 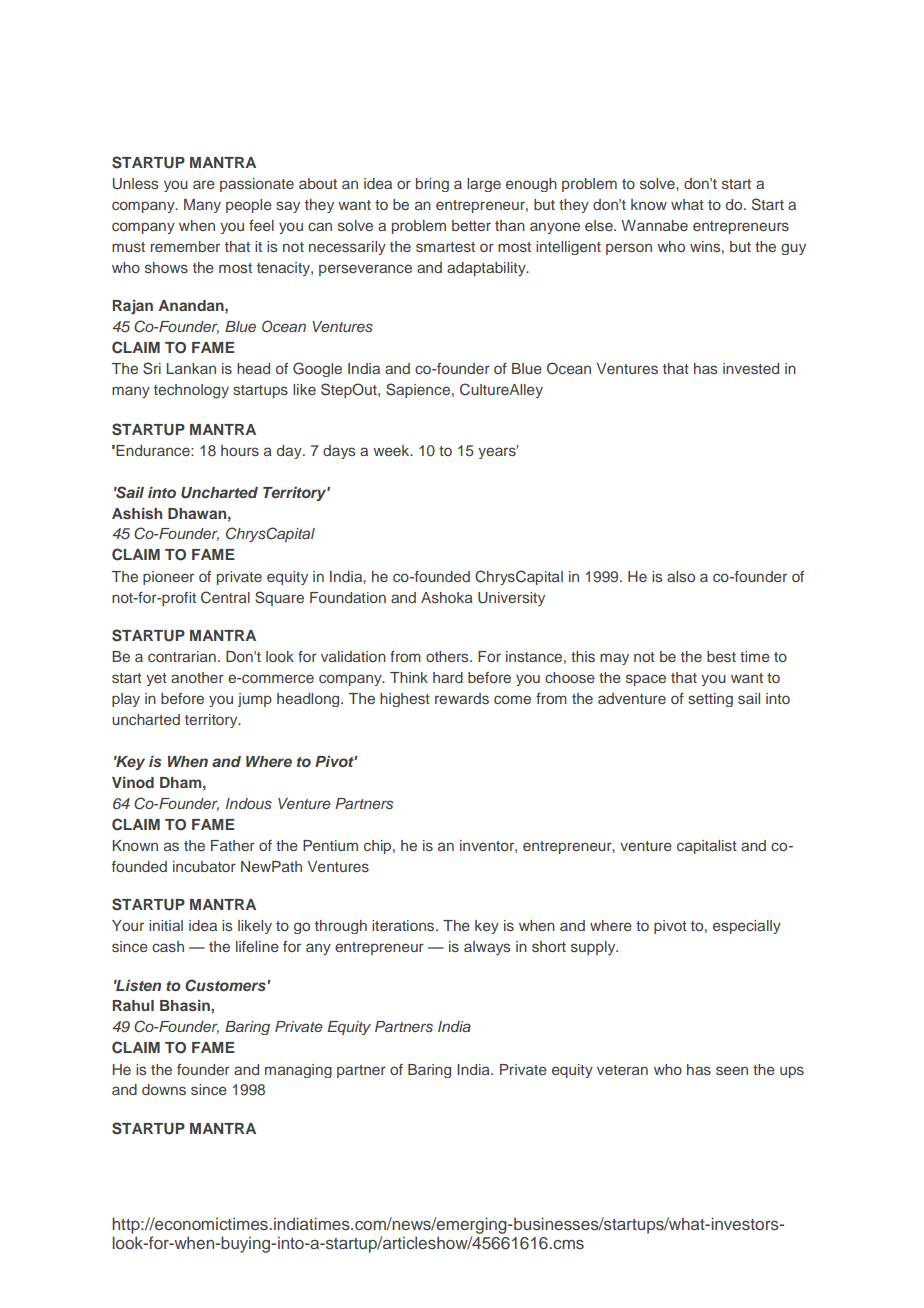 I want to click on people, so click(x=249, y=206).
